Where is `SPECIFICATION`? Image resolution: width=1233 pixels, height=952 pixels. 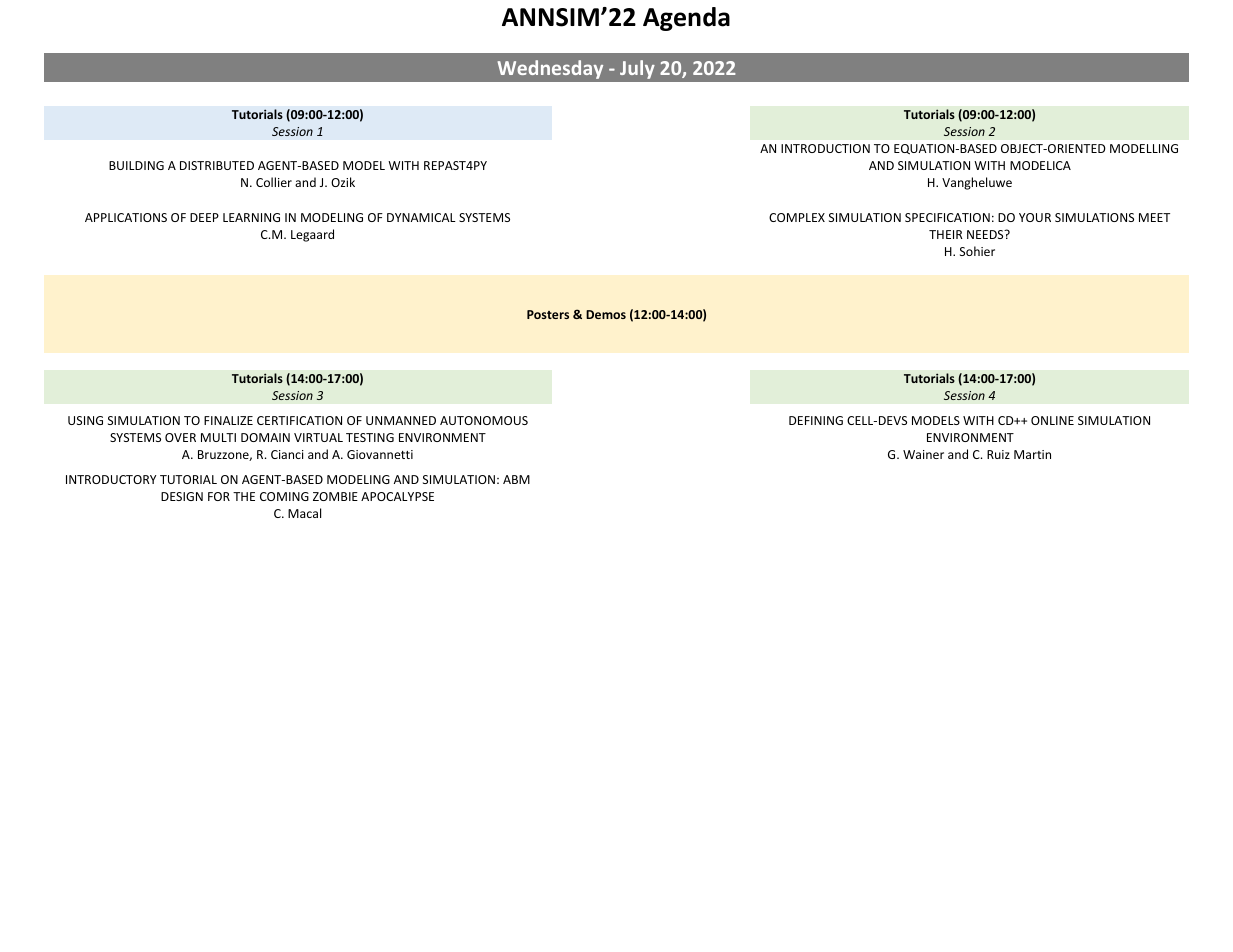
SPECIFICATION is located at coordinates (947, 217).
